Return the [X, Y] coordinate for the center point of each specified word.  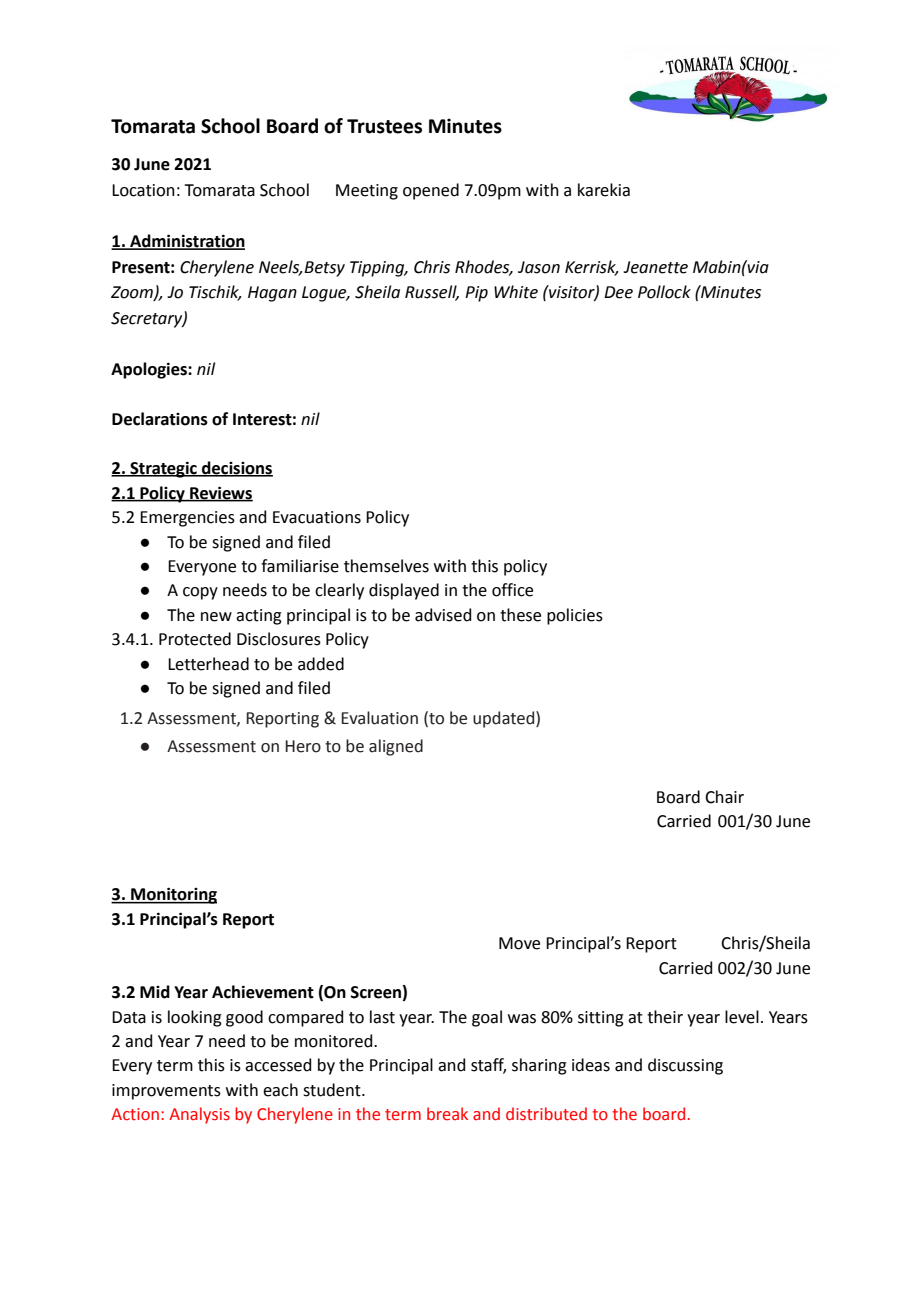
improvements [166, 1092]
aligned [396, 747]
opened [431, 191]
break [447, 1114]
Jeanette [655, 267]
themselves [386, 566]
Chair [724, 797]
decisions [236, 469]
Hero [303, 746]
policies [575, 616]
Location [143, 190]
